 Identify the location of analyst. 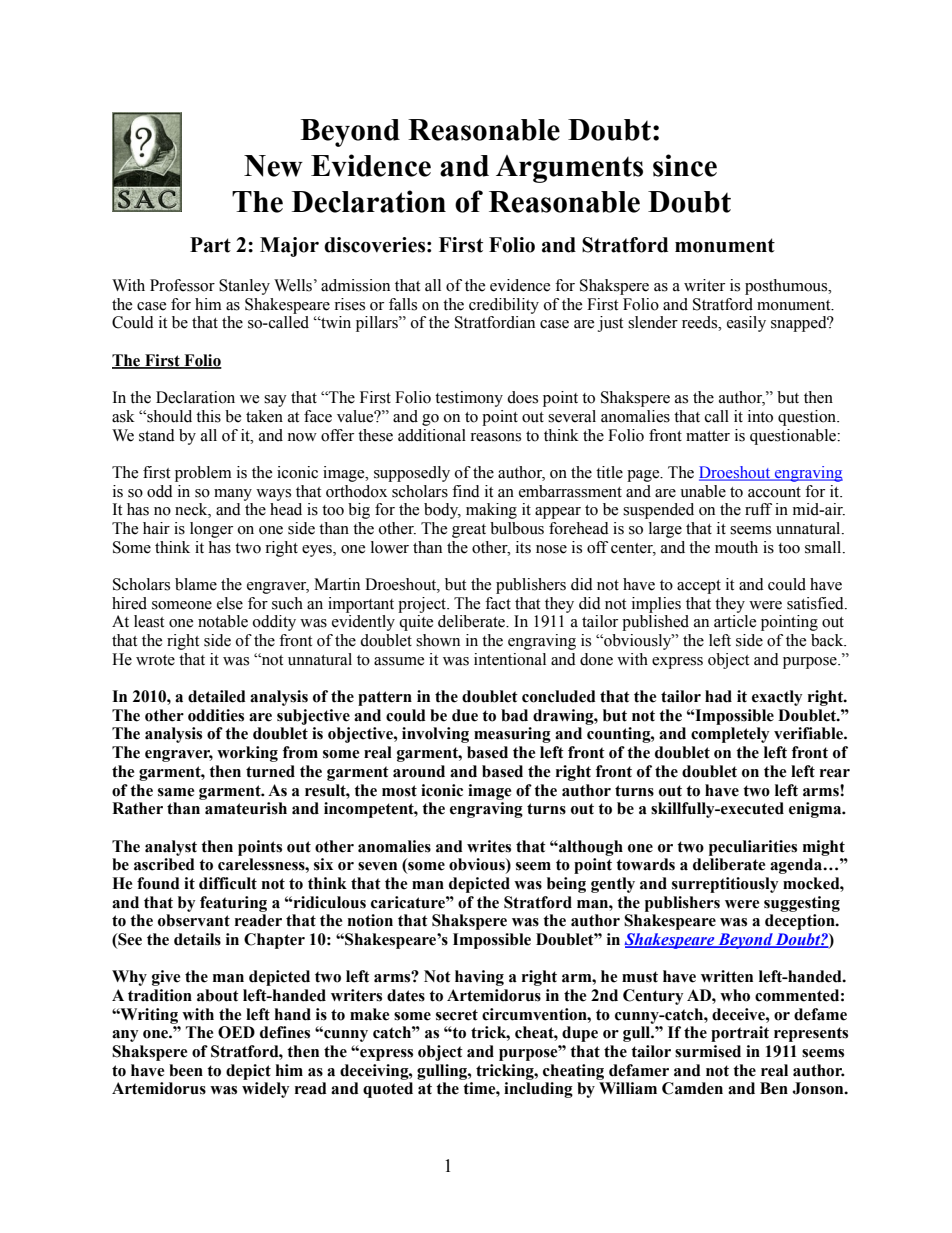
(171, 848).
